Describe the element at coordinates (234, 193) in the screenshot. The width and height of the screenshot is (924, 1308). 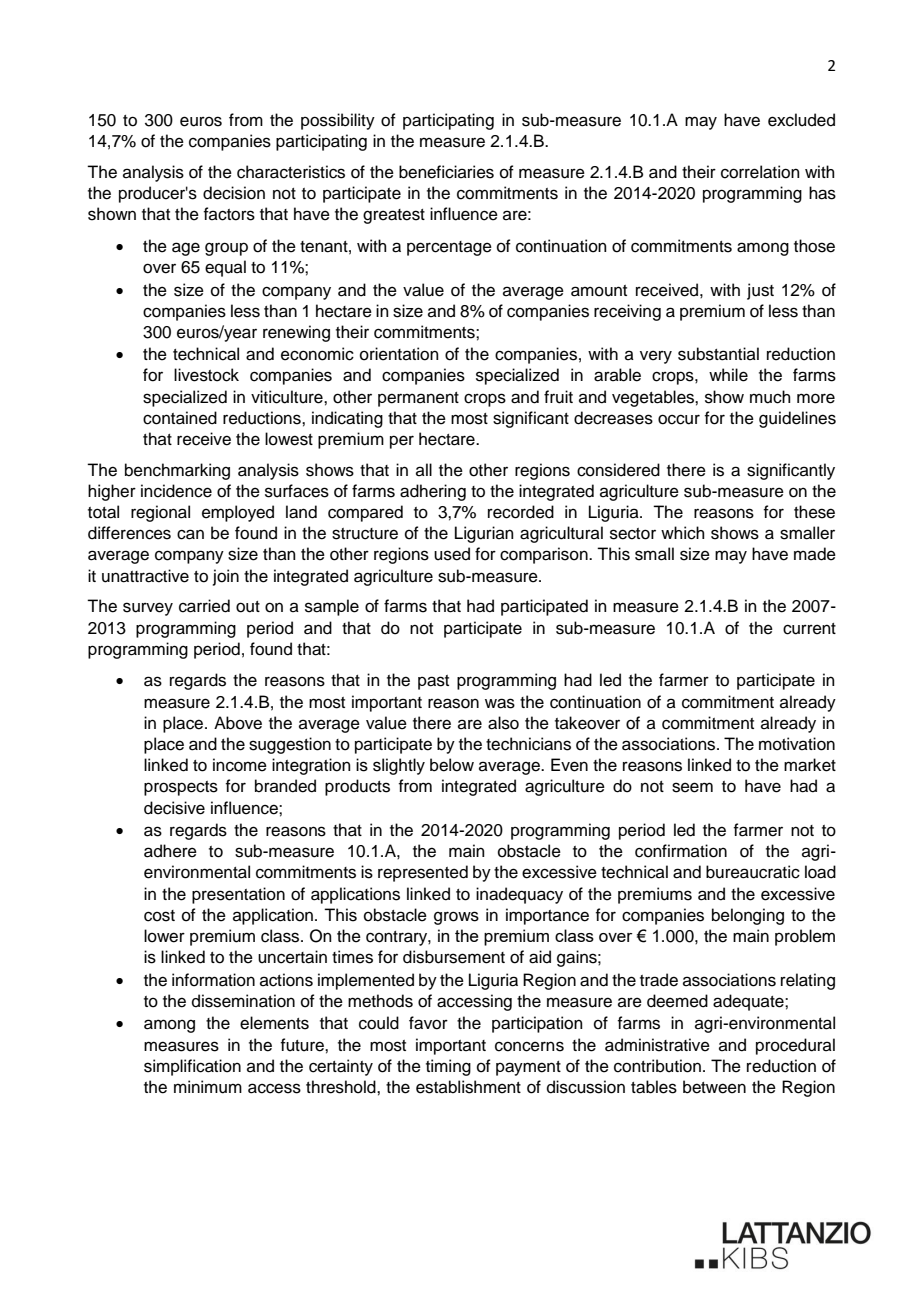
I see `decision` at that location.
